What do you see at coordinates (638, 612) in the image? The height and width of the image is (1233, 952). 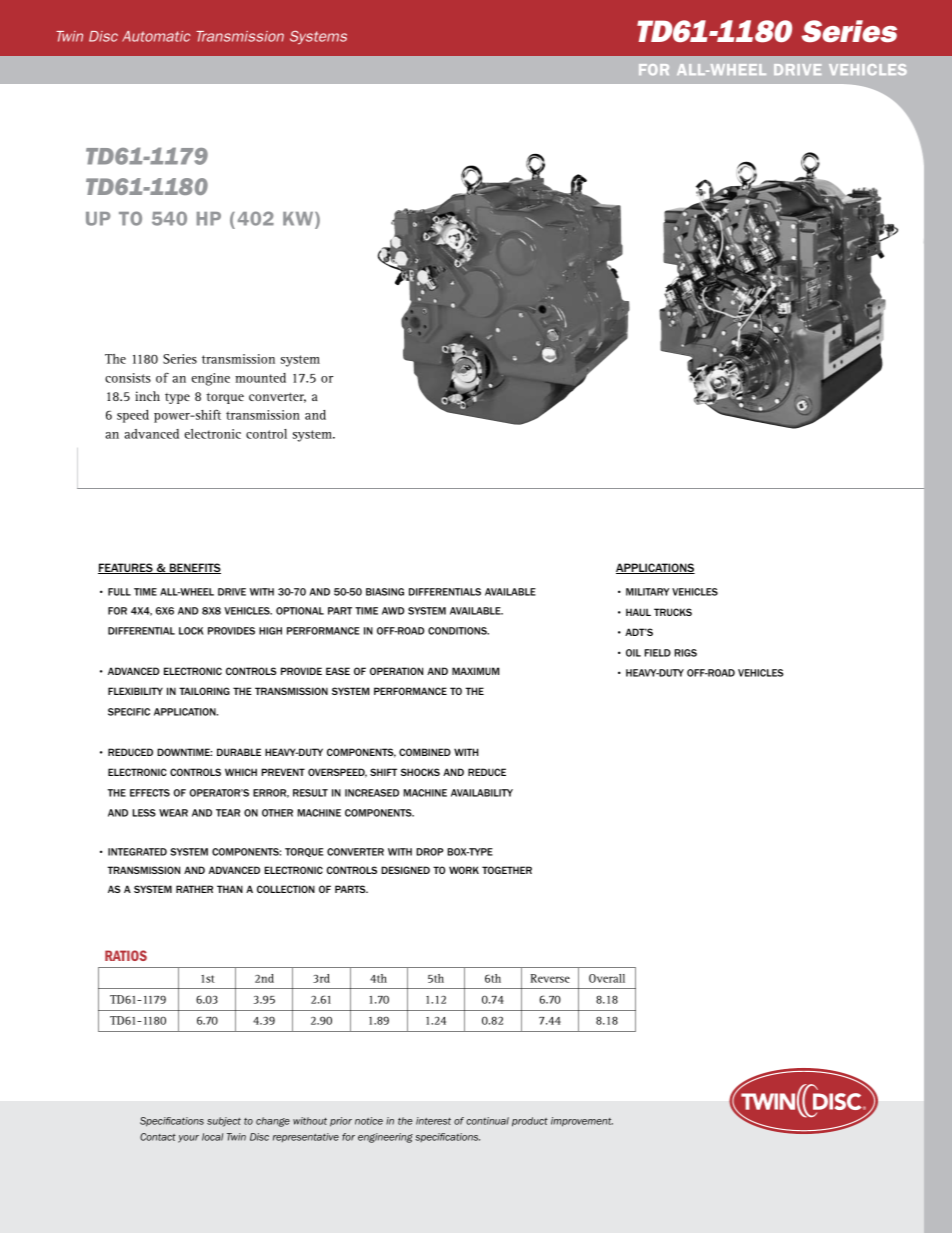 I see `Haul` at bounding box center [638, 612].
